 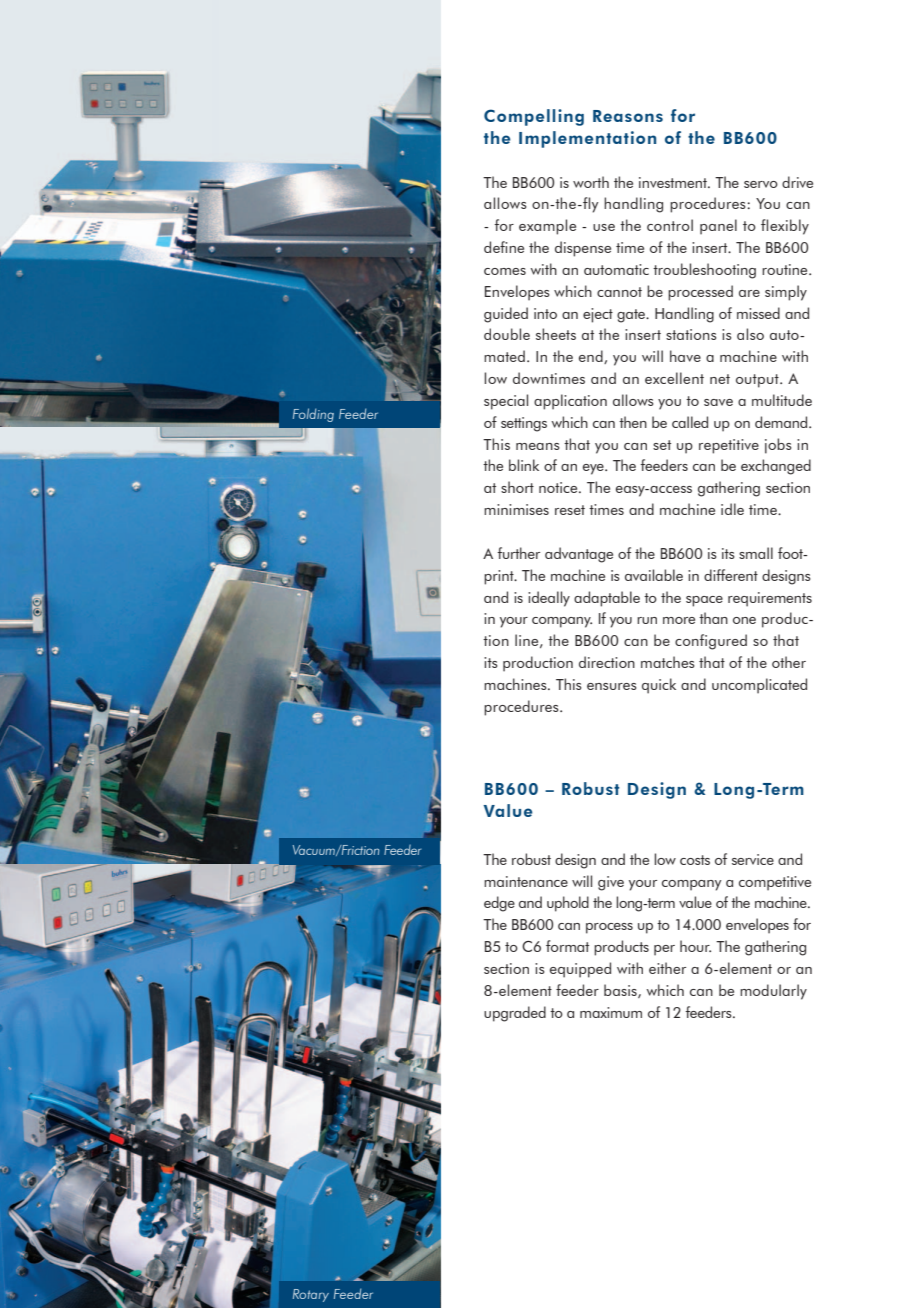 What do you see at coordinates (313, 415) in the page?
I see `Folding` at bounding box center [313, 415].
